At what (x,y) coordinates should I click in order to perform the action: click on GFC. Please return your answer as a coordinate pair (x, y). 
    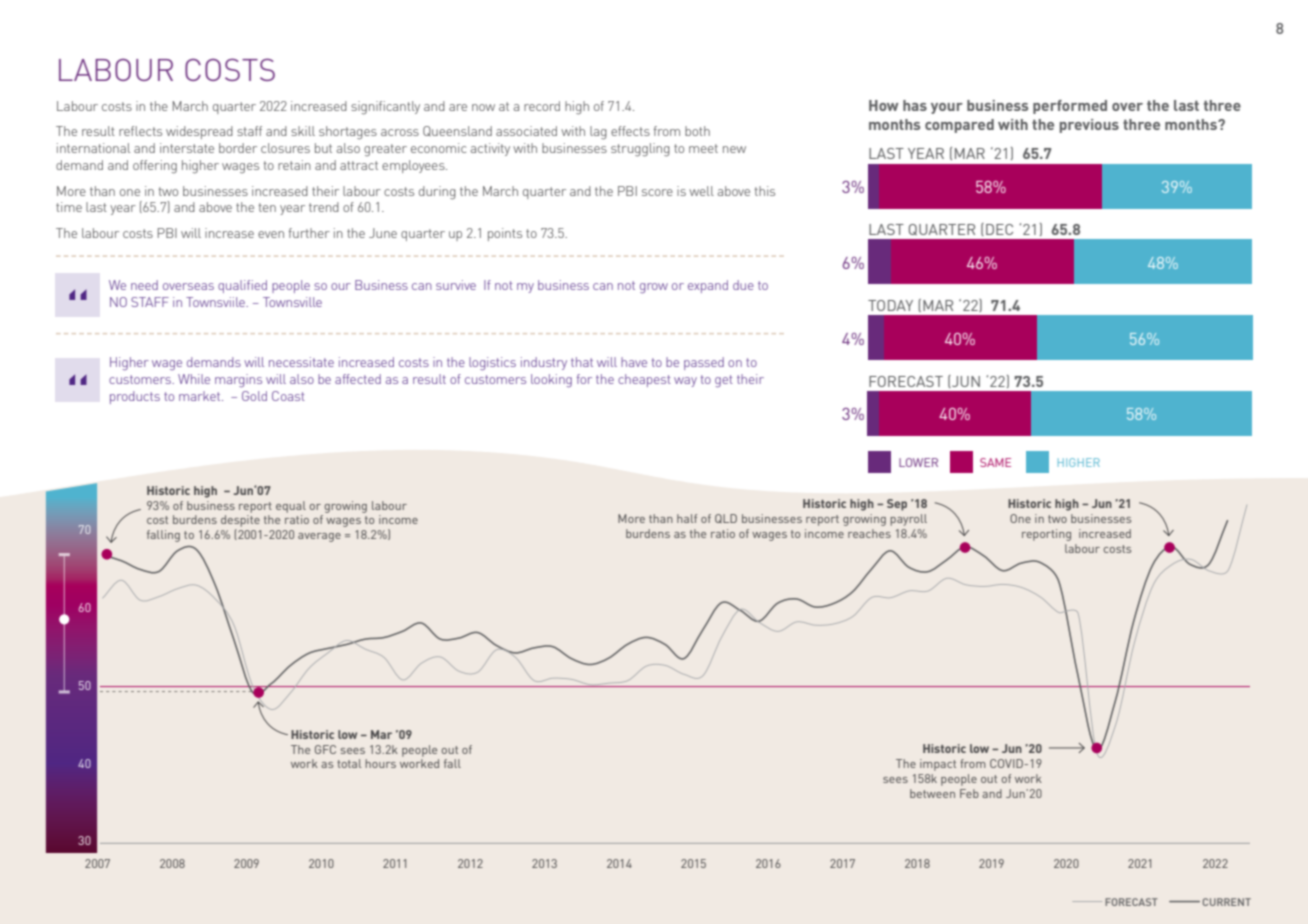
    Looking at the image, I should click on (325, 749).
